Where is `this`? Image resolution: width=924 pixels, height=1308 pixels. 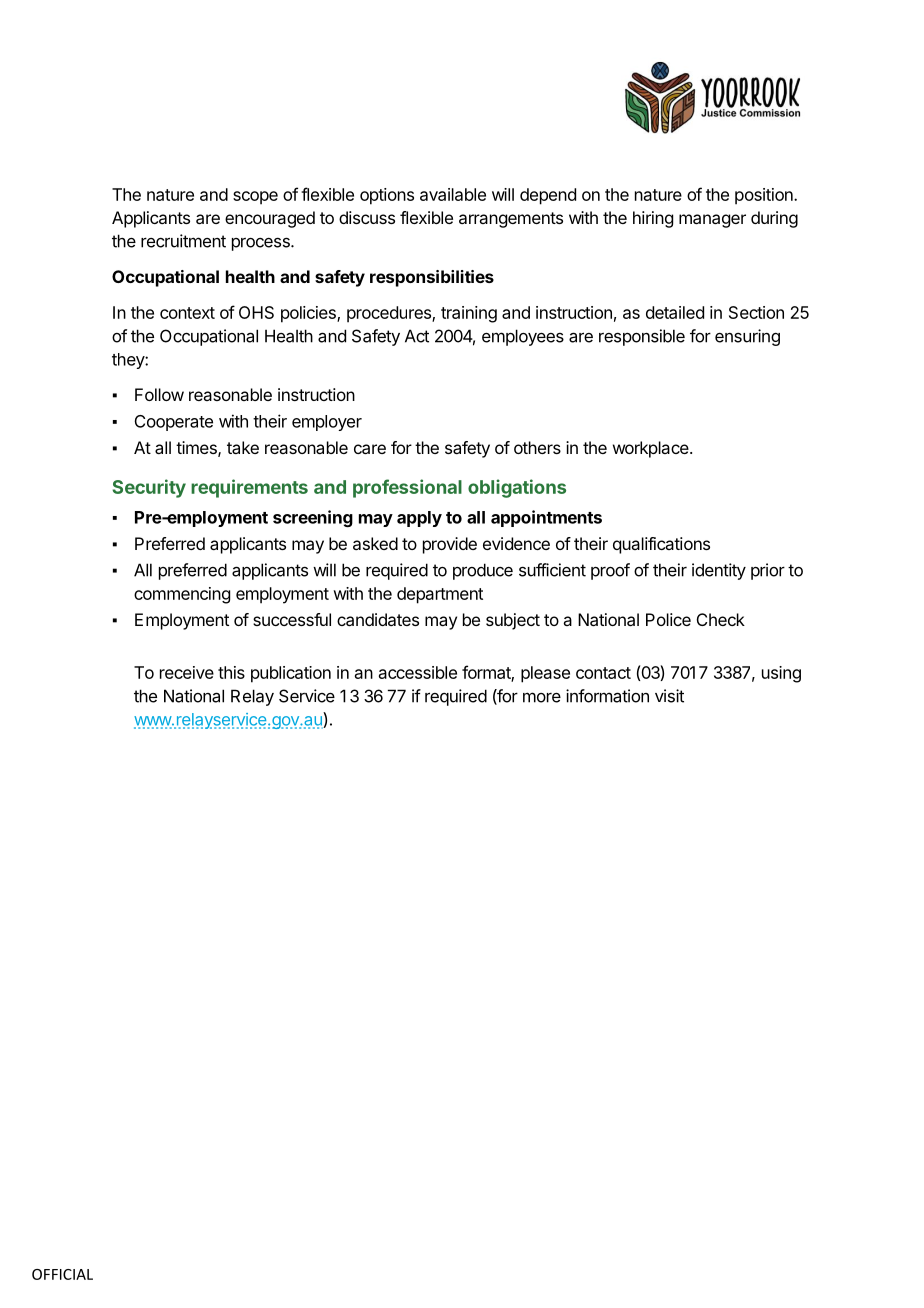 this is located at coordinates (231, 672).
